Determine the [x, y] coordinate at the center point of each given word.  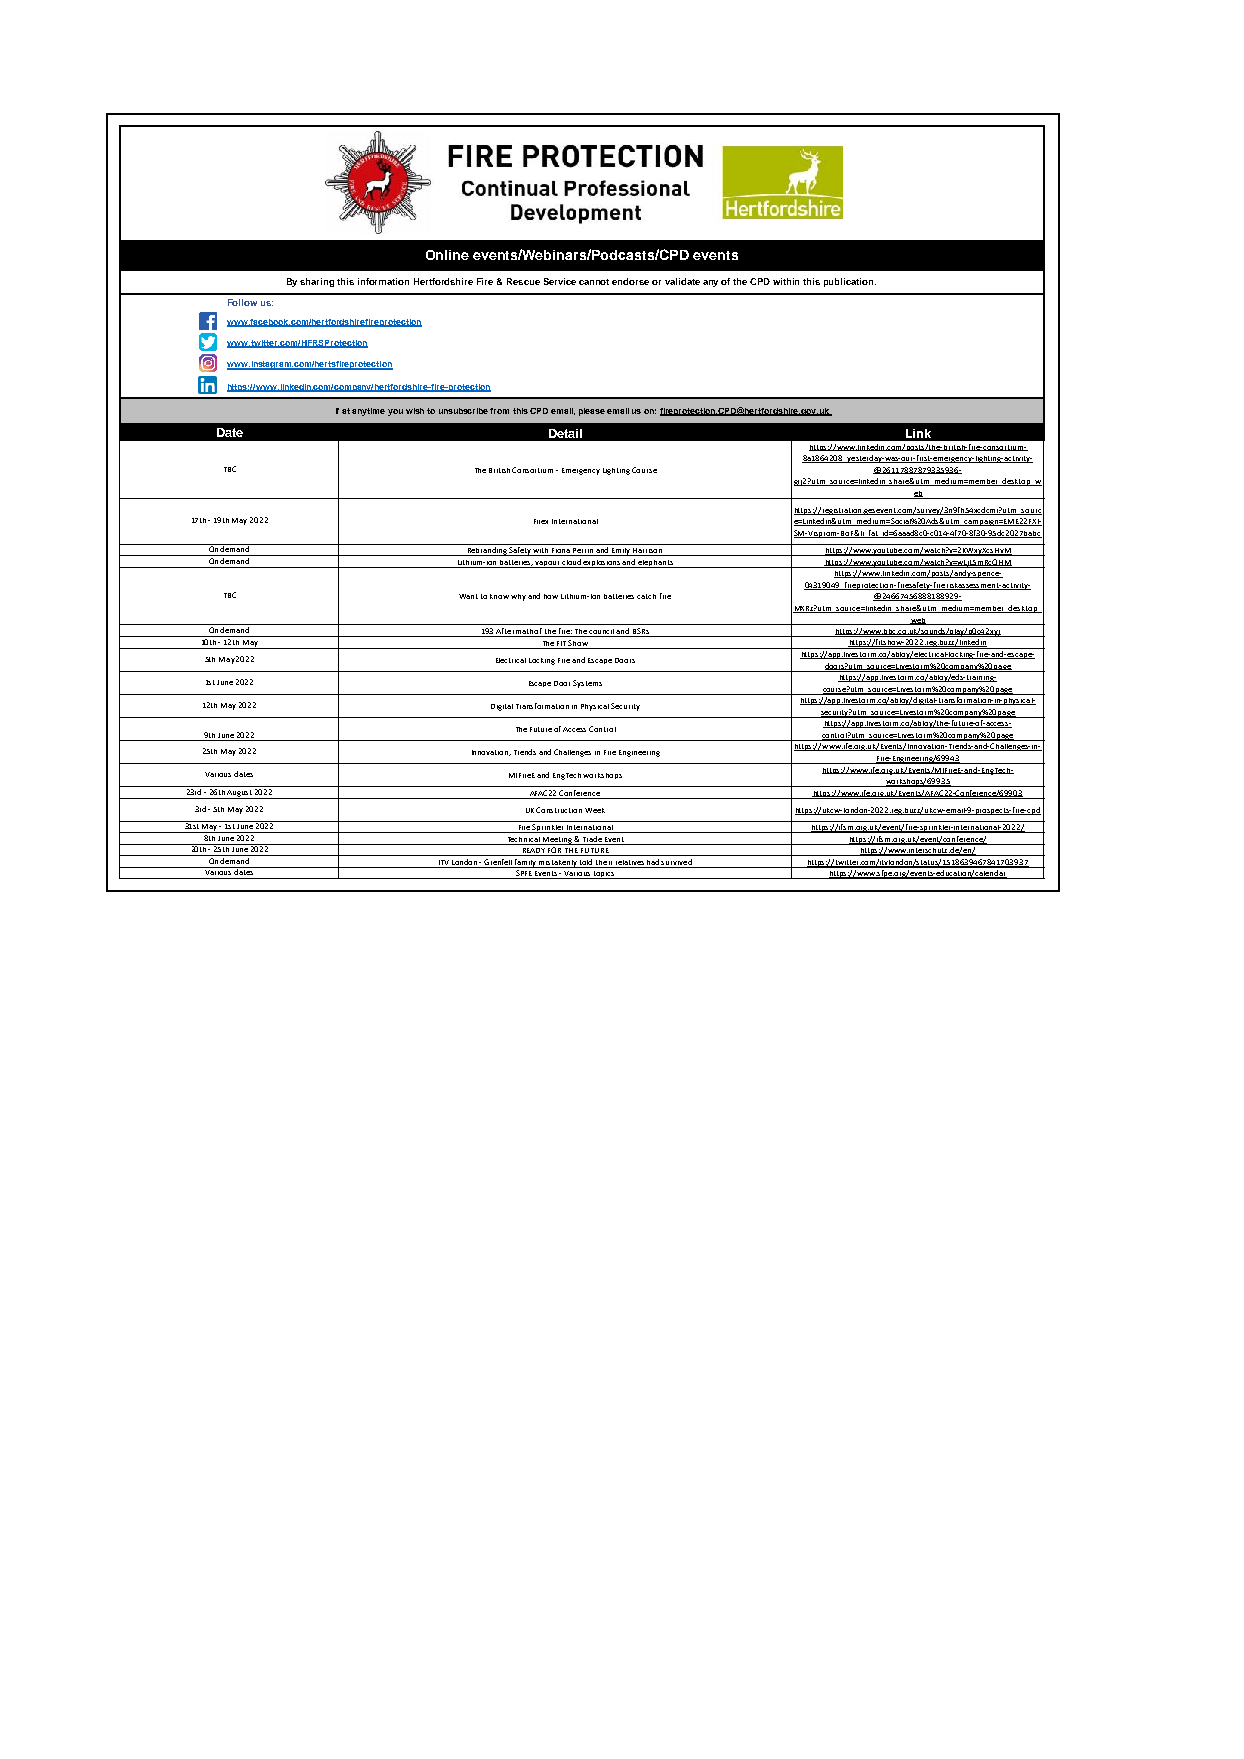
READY [534, 852]
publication [850, 282]
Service [560, 281]
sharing [317, 282]
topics [604, 875]
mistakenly [558, 864]
